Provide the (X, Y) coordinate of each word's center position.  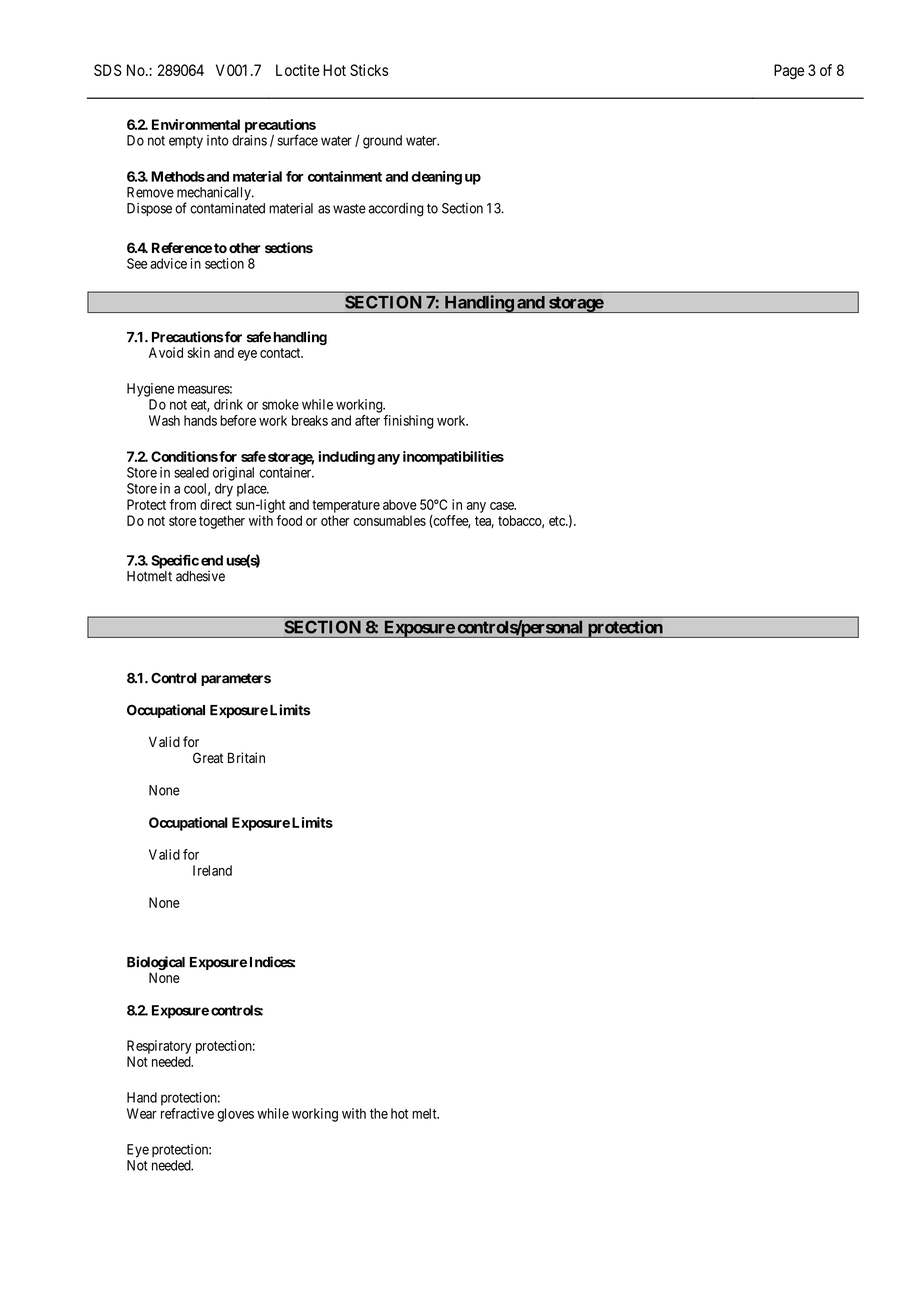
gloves (235, 1115)
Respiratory (159, 1047)
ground (382, 142)
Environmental (196, 124)
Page (789, 72)
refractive (187, 1113)
